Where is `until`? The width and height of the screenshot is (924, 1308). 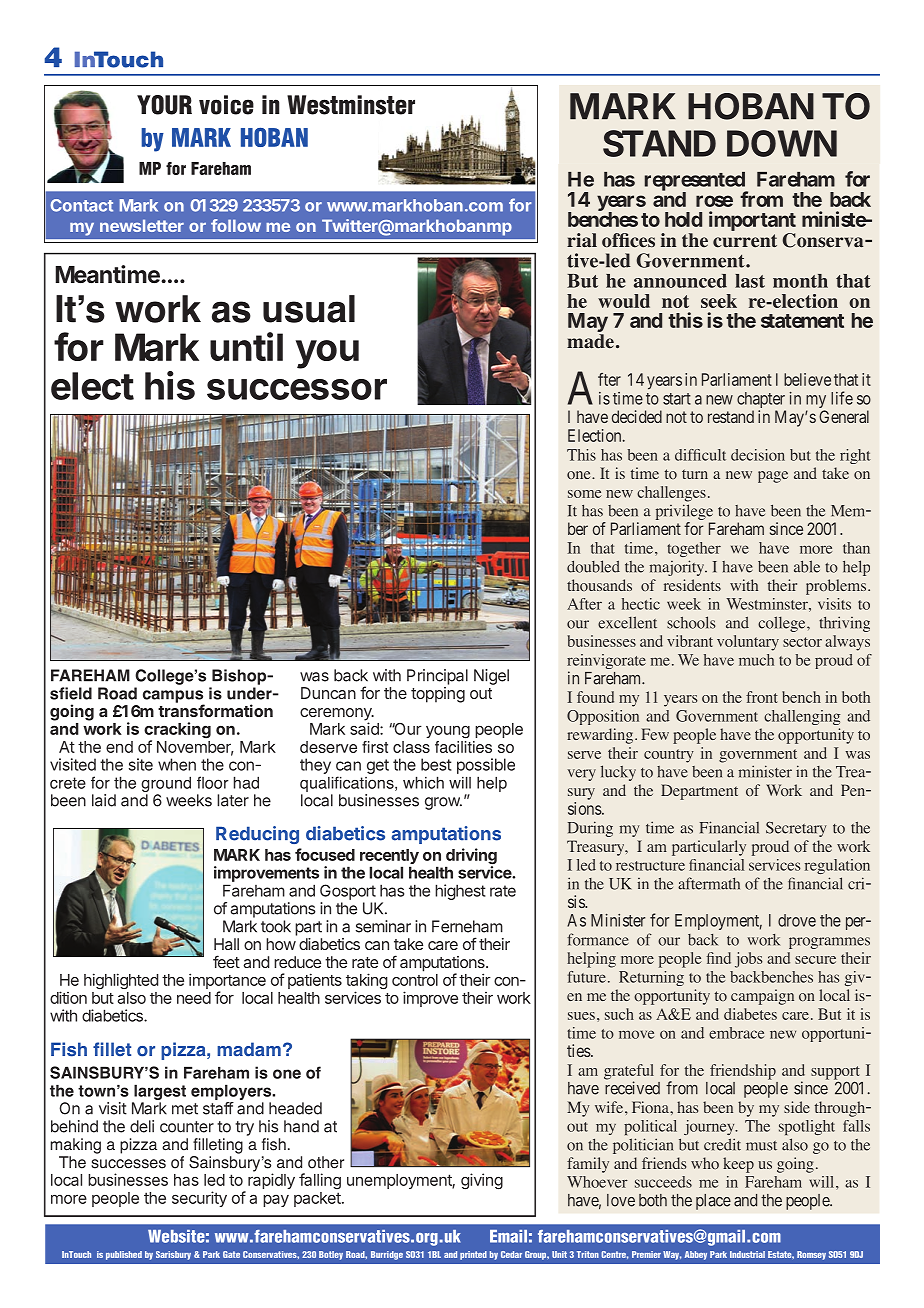
until is located at coordinates (246, 346).
